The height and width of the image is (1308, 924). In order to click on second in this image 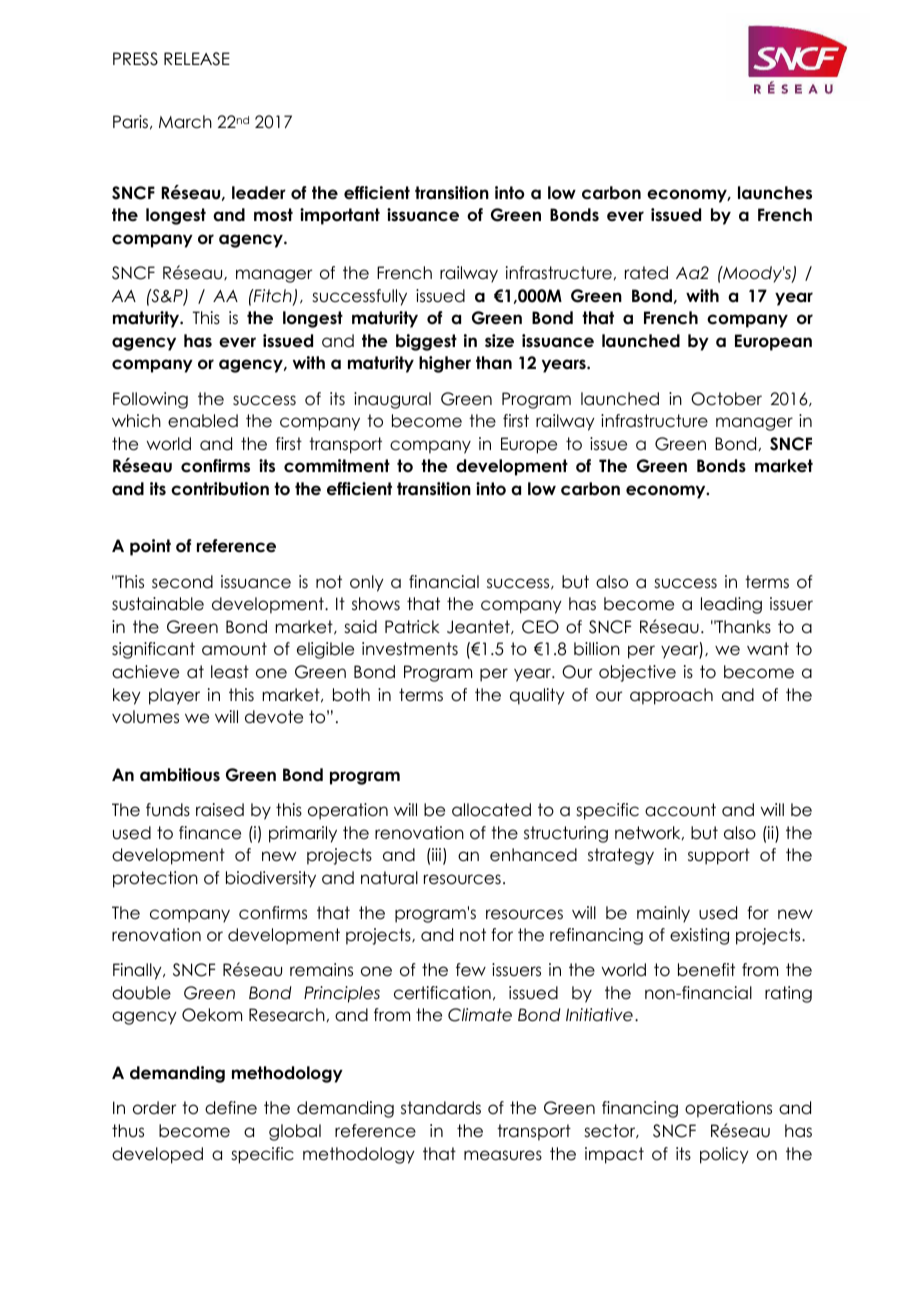, I will do `click(182, 582)`.
